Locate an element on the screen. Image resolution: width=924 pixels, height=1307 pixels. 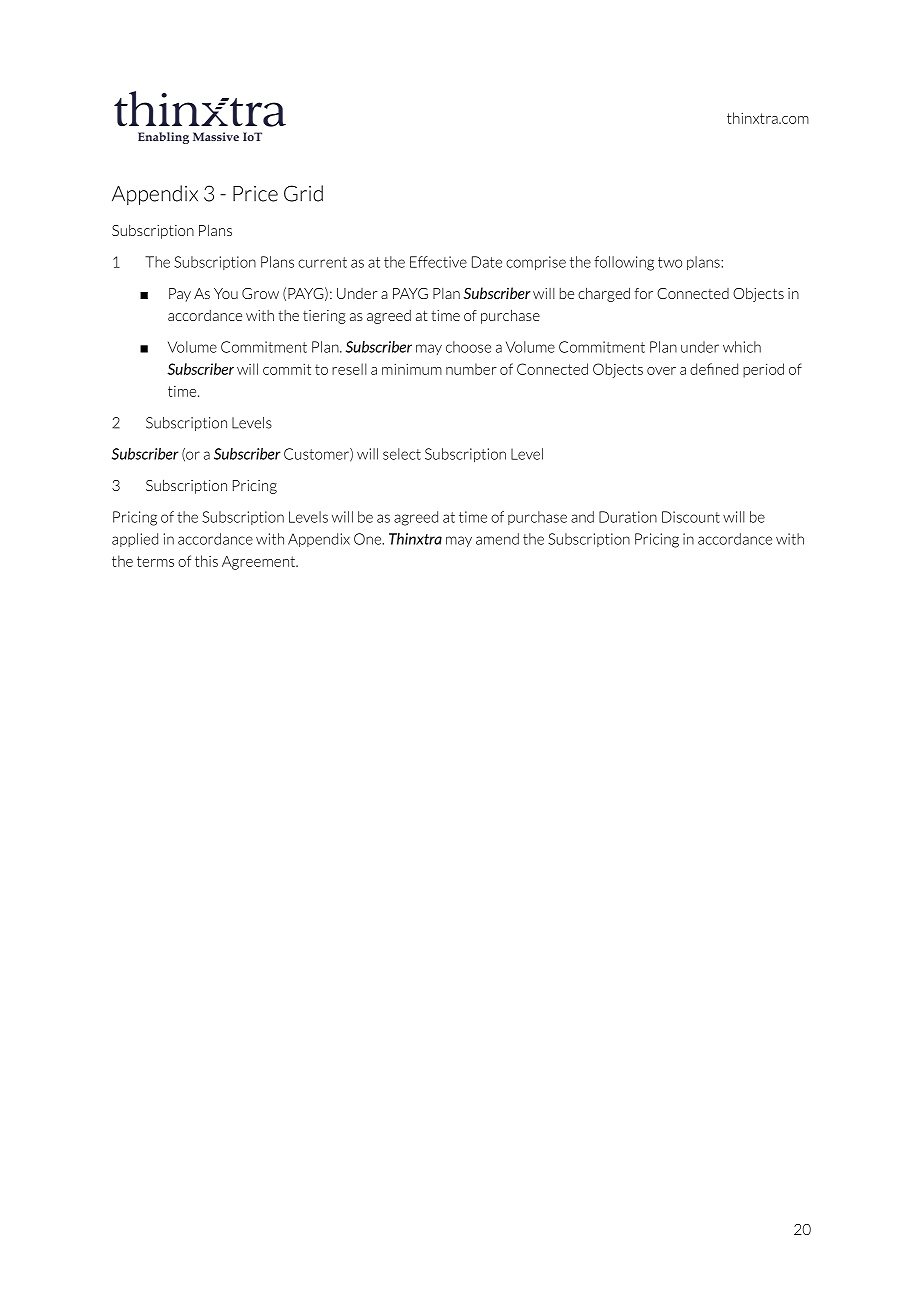
this is located at coordinates (206, 561).
